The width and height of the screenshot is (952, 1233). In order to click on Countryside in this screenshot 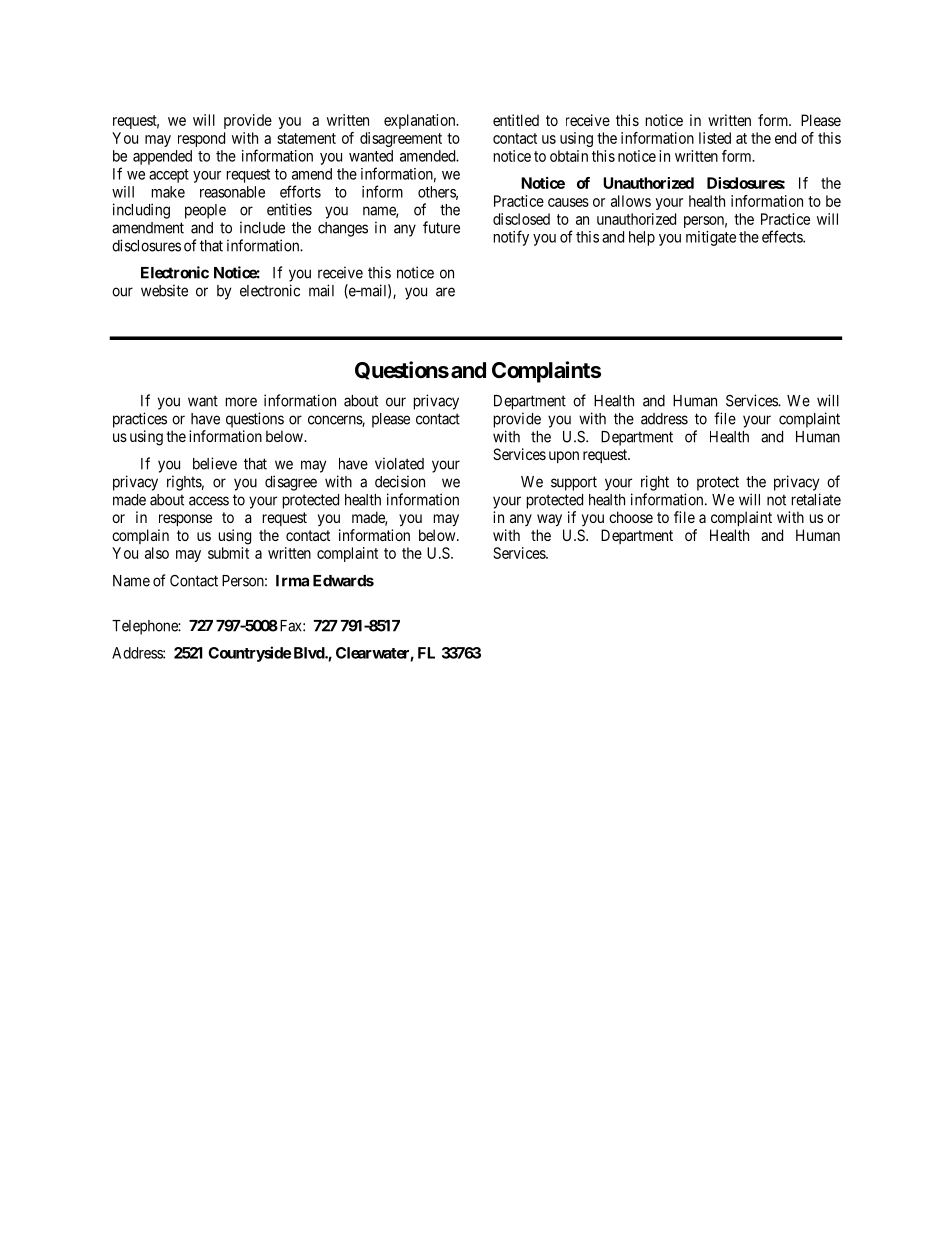, I will do `click(249, 654)`.
